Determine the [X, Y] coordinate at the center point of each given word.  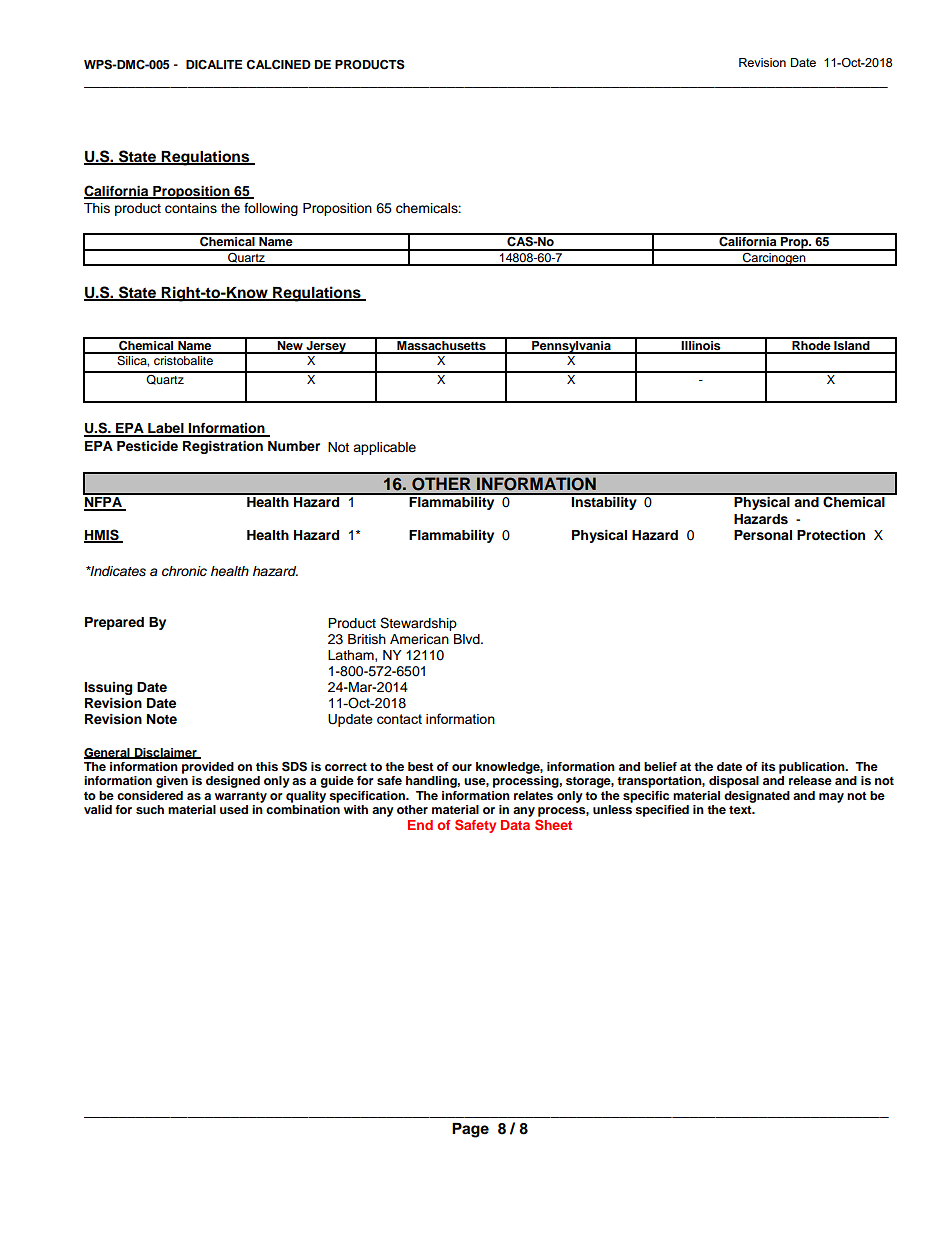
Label [166, 429]
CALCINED [278, 64]
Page [470, 1130]
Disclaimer [165, 753]
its [768, 766]
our [462, 767]
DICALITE [214, 64]
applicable [384, 448]
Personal [763, 535]
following [271, 209]
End [420, 825]
